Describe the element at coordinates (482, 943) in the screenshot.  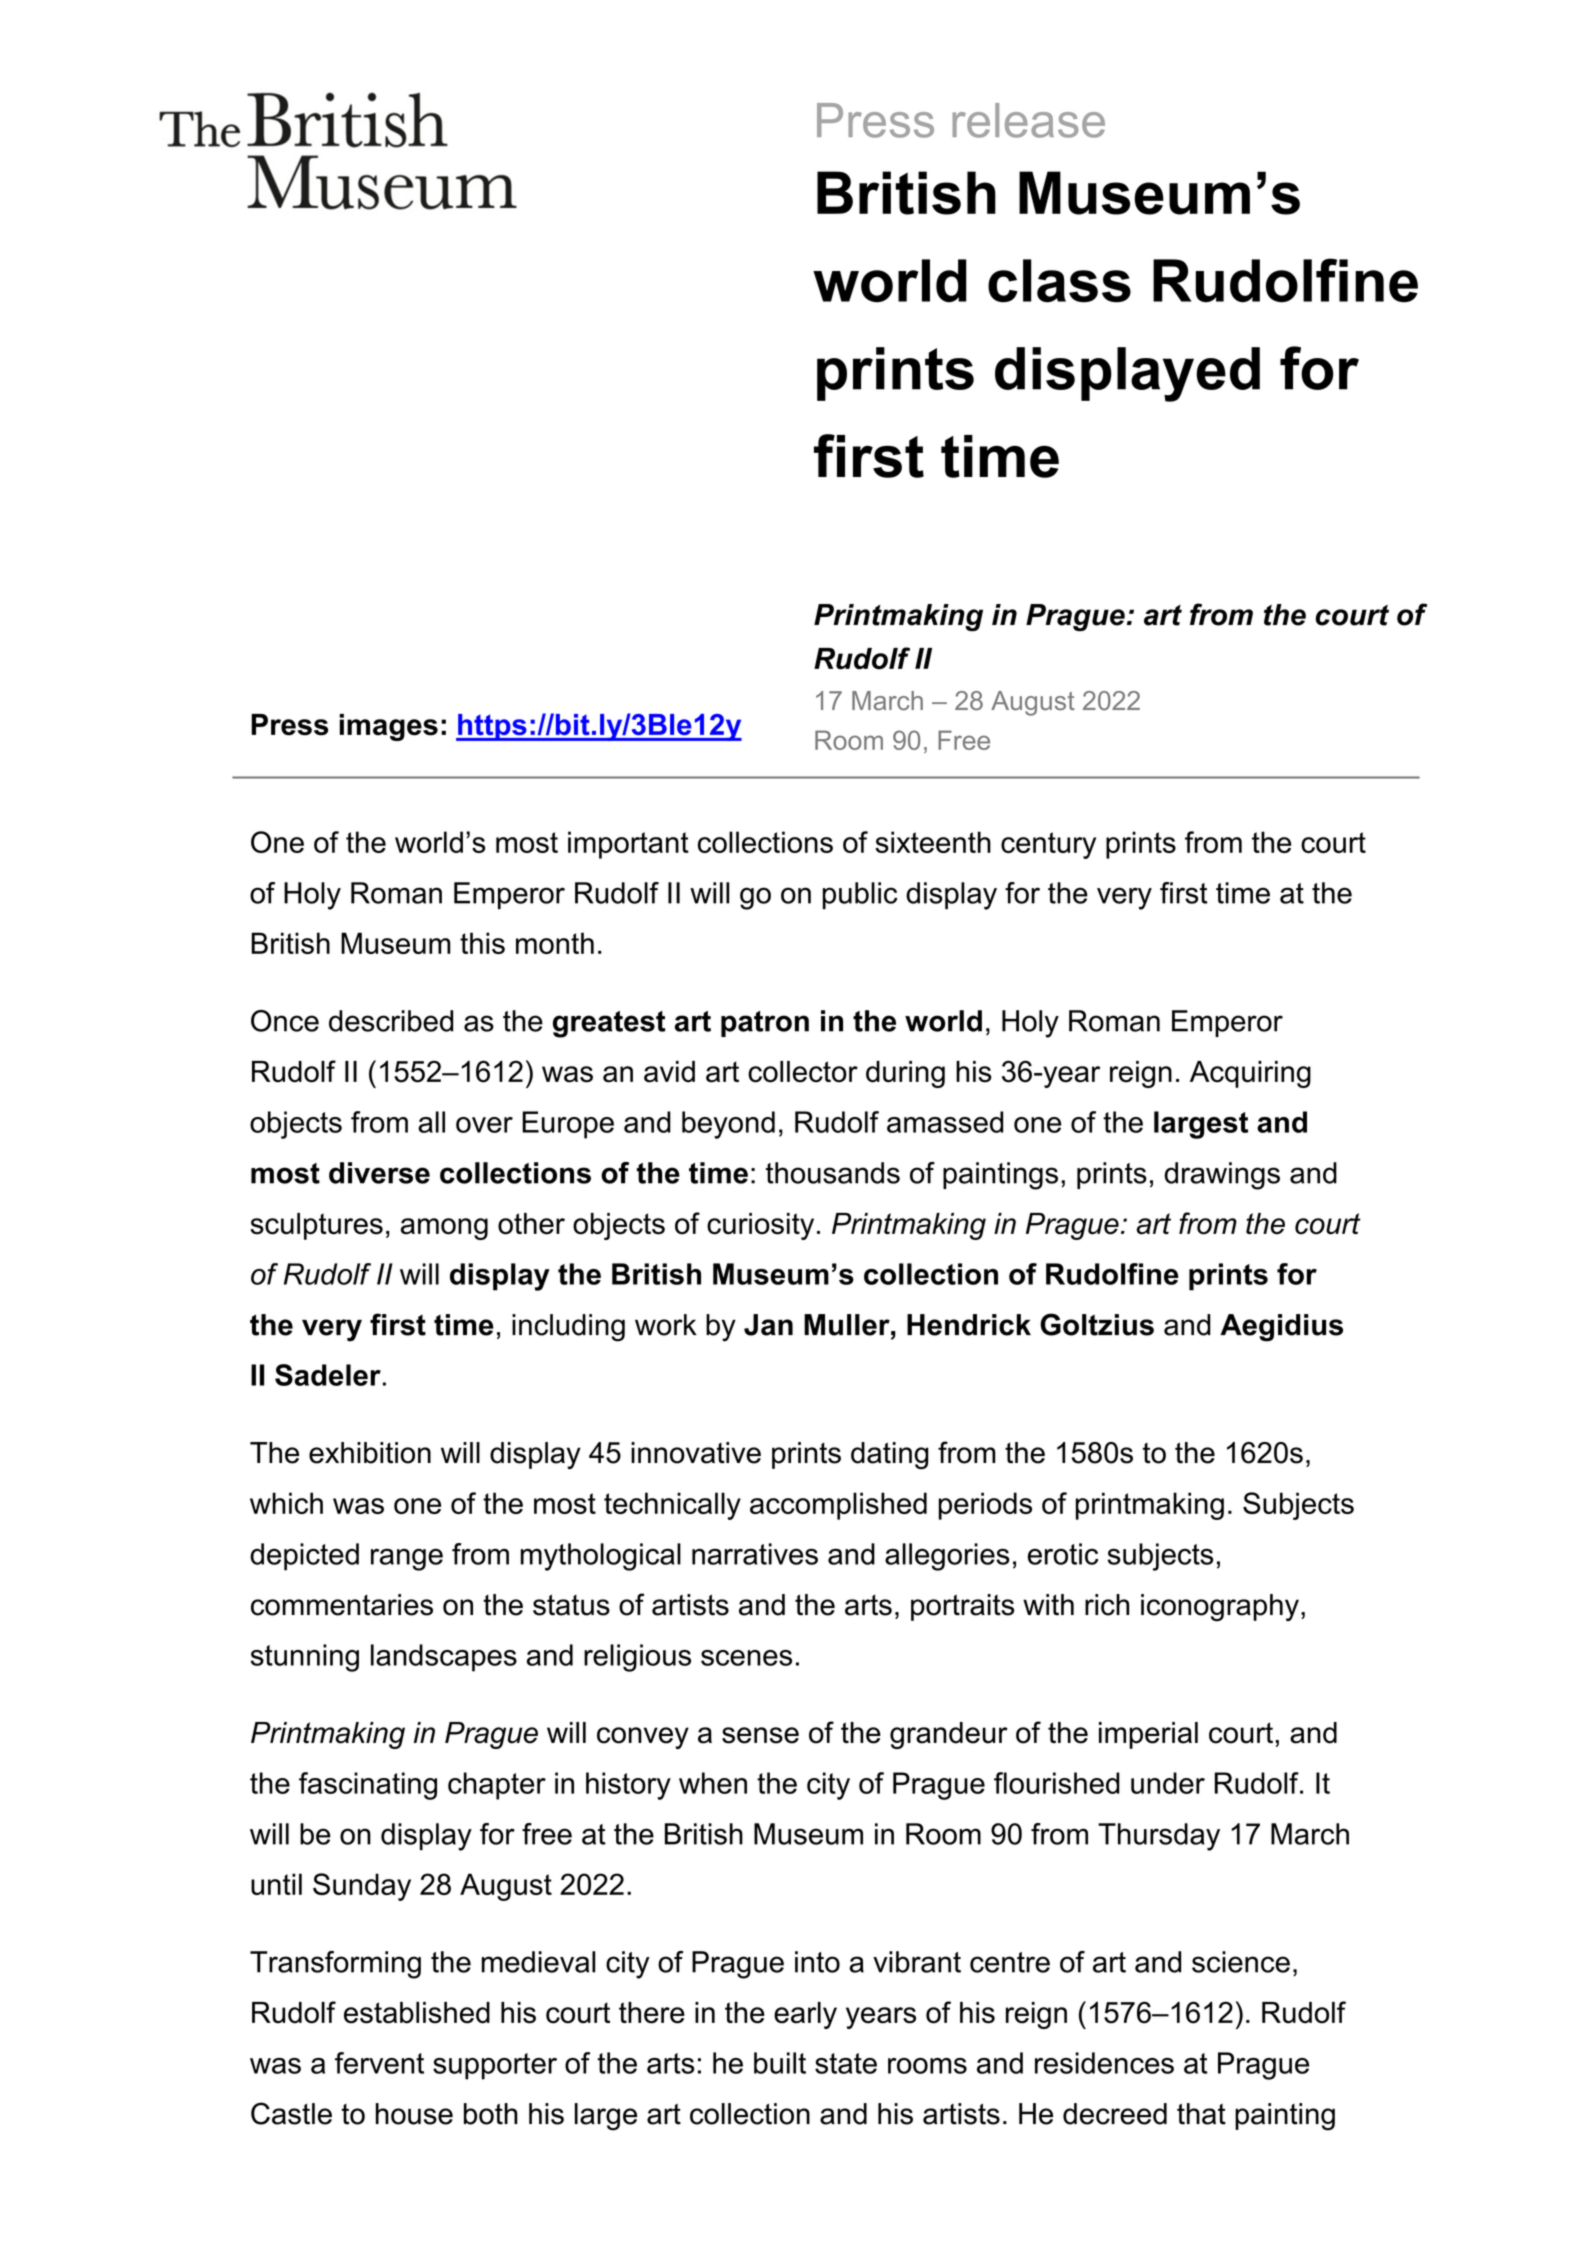
I see `this` at that location.
